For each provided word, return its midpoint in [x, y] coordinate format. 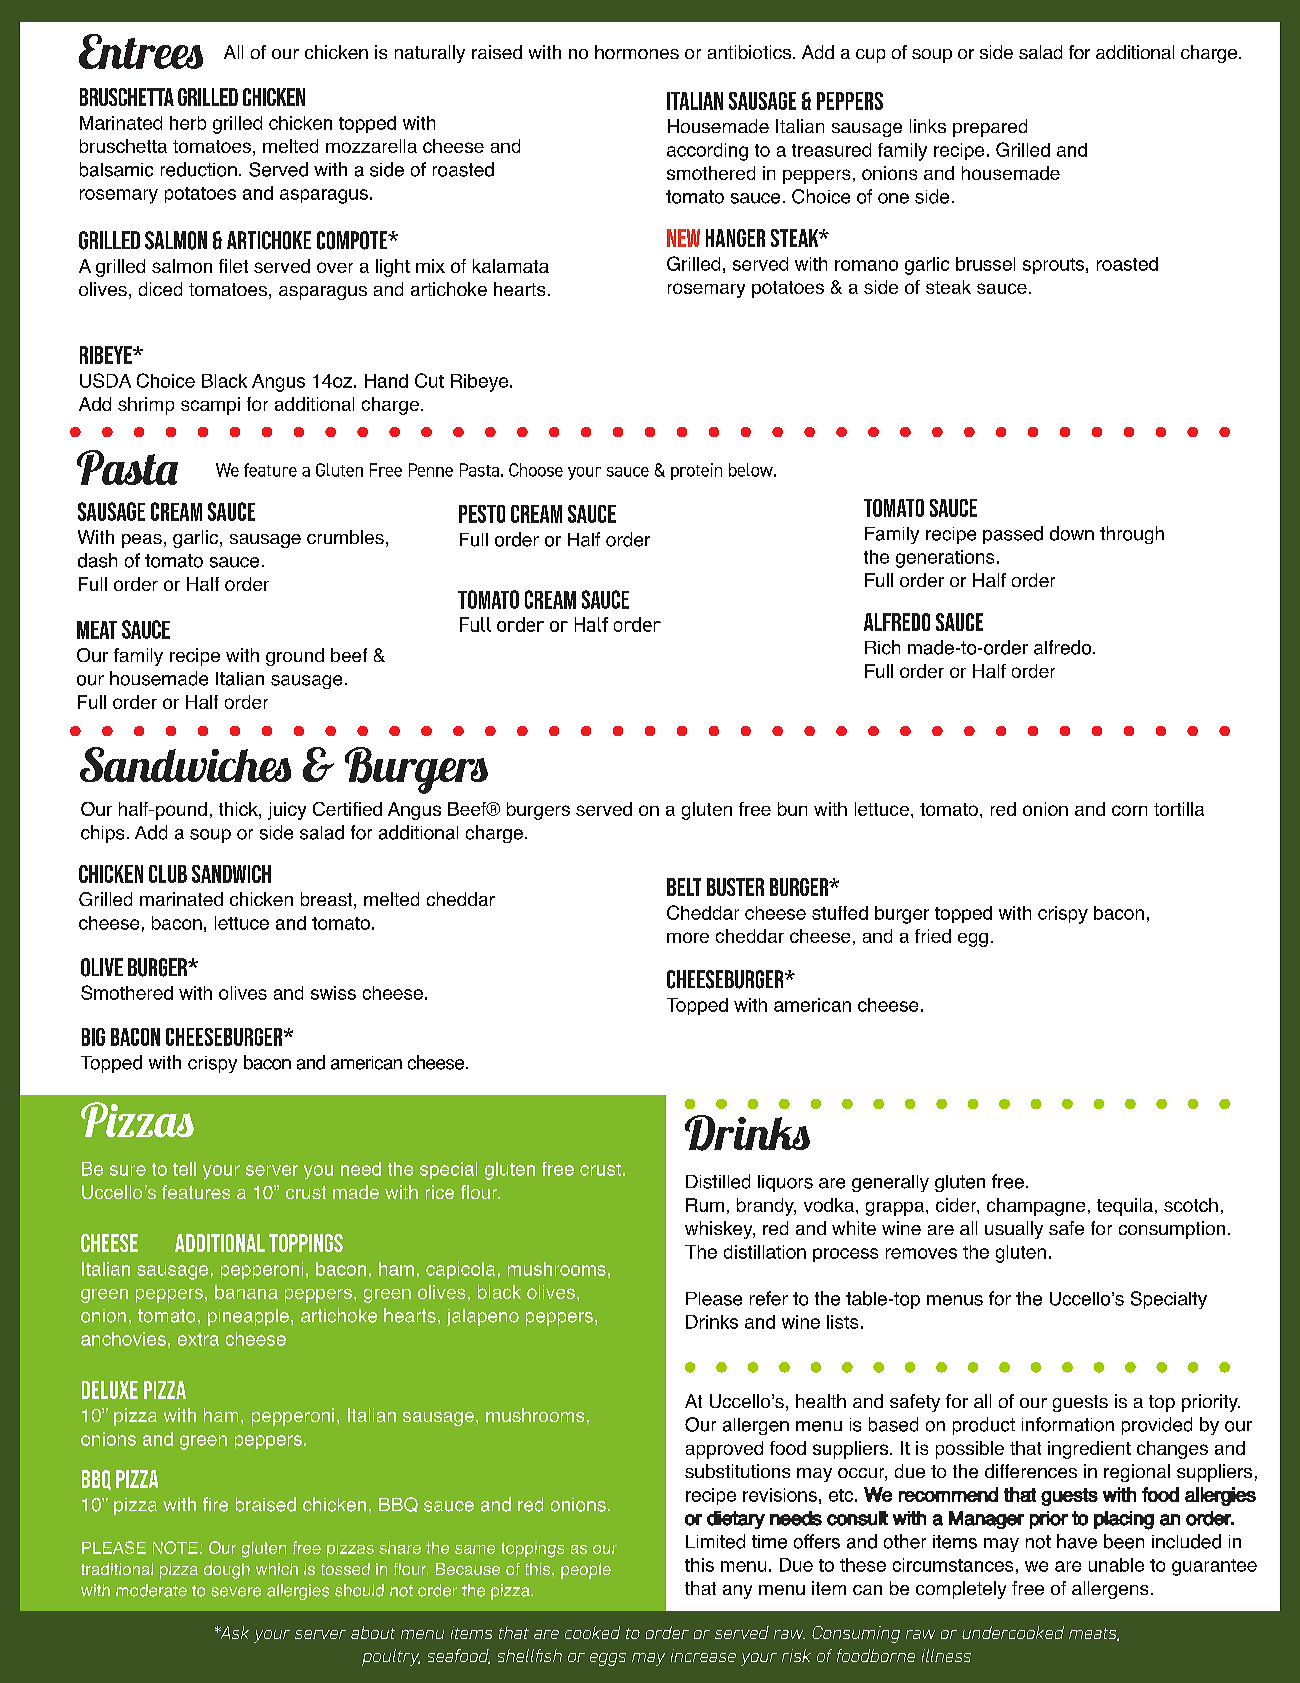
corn [1129, 810]
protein [696, 471]
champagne [1036, 1207]
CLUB [168, 874]
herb [188, 123]
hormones [637, 52]
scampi [210, 406]
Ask [233, 1632]
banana [246, 1292]
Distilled [718, 1181]
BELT [684, 887]
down [1072, 533]
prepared [990, 128]
